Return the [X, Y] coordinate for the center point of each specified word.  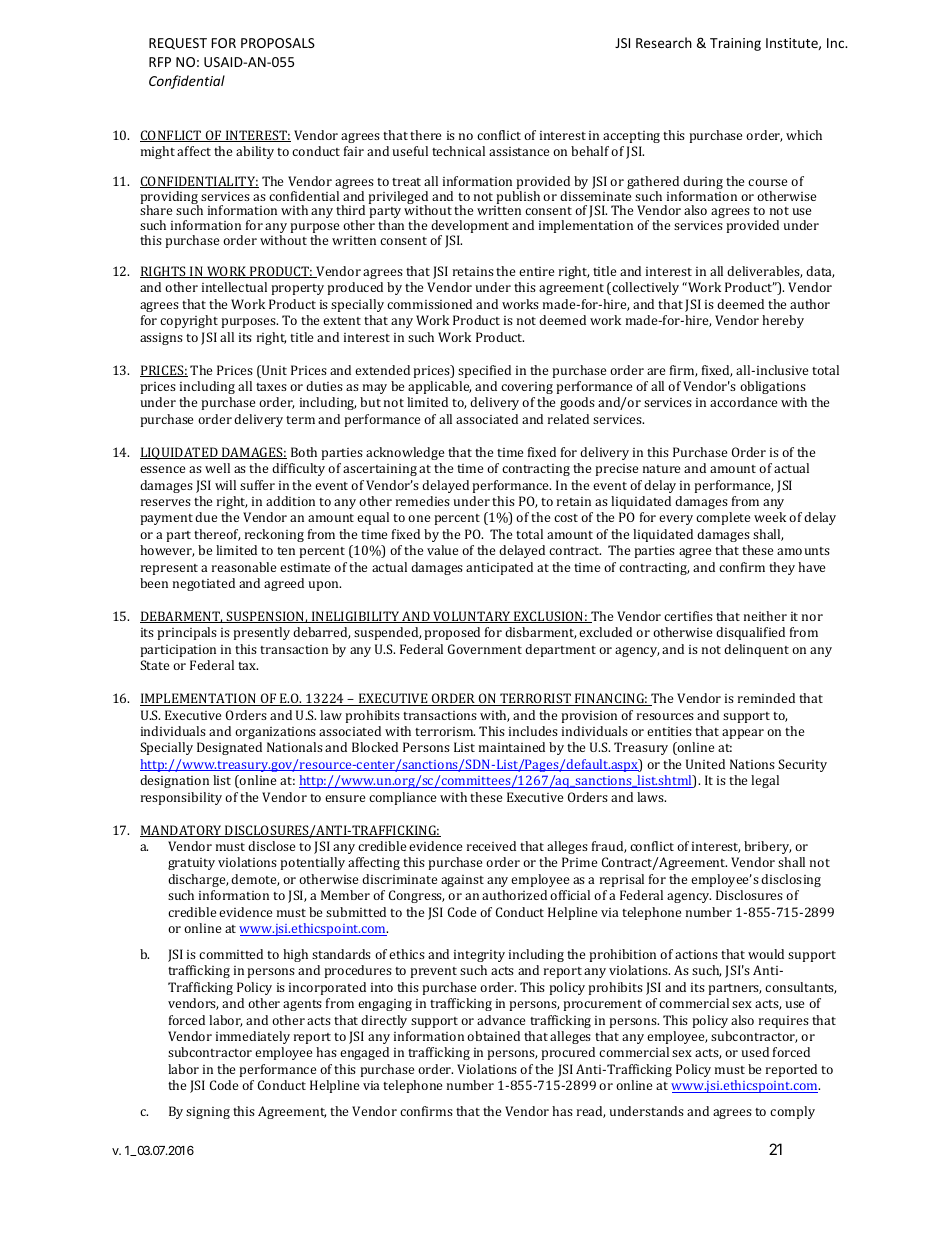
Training [735, 44]
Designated [229, 748]
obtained [493, 1036]
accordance [743, 402]
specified [484, 371]
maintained [512, 747]
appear [743, 734]
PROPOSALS [278, 43]
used [755, 1052]
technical [458, 151]
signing [208, 1113]
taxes [271, 387]
